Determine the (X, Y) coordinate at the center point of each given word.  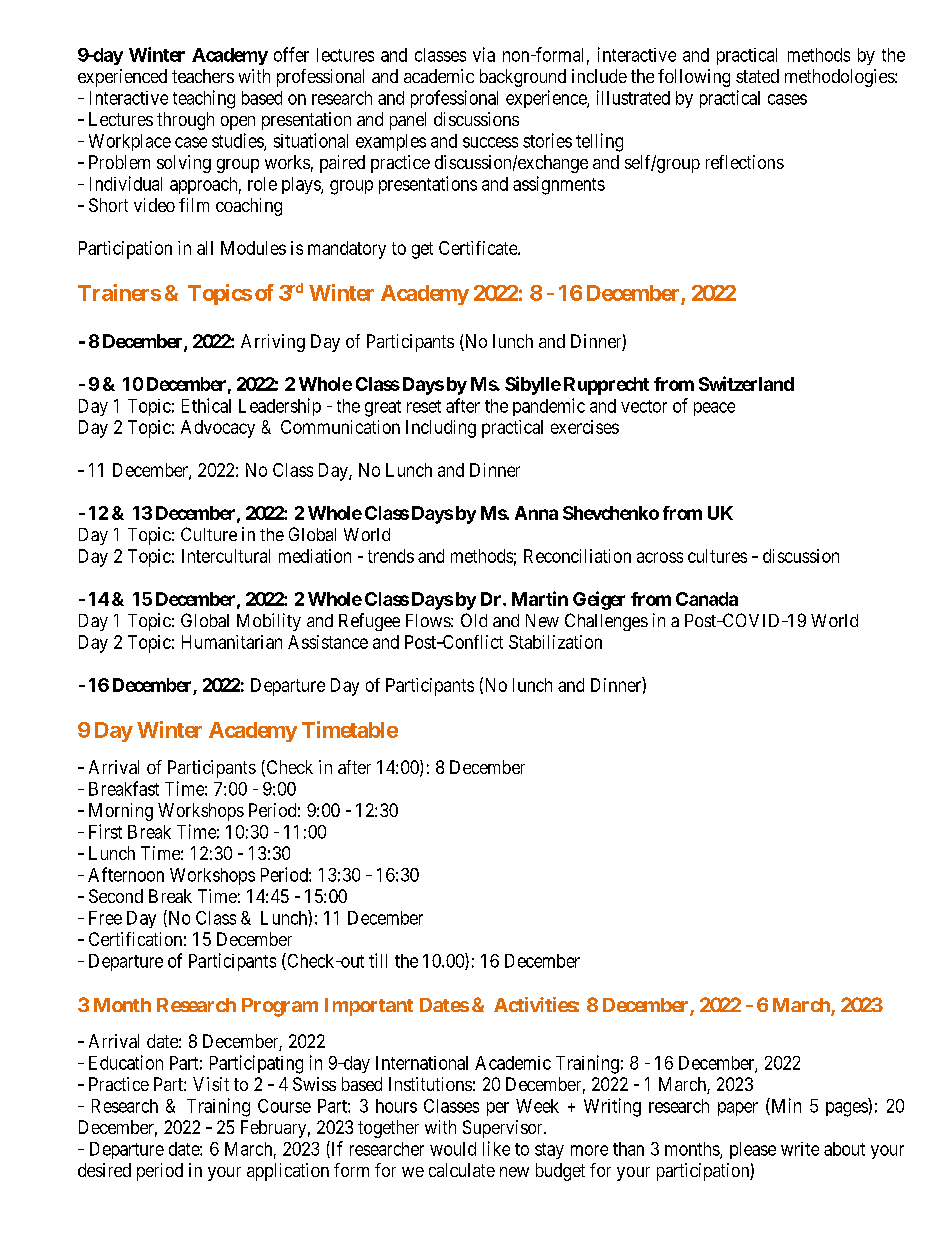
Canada (707, 599)
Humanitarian (232, 642)
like (496, 1148)
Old (474, 620)
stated (757, 76)
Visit (211, 1084)
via (484, 54)
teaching (204, 99)
